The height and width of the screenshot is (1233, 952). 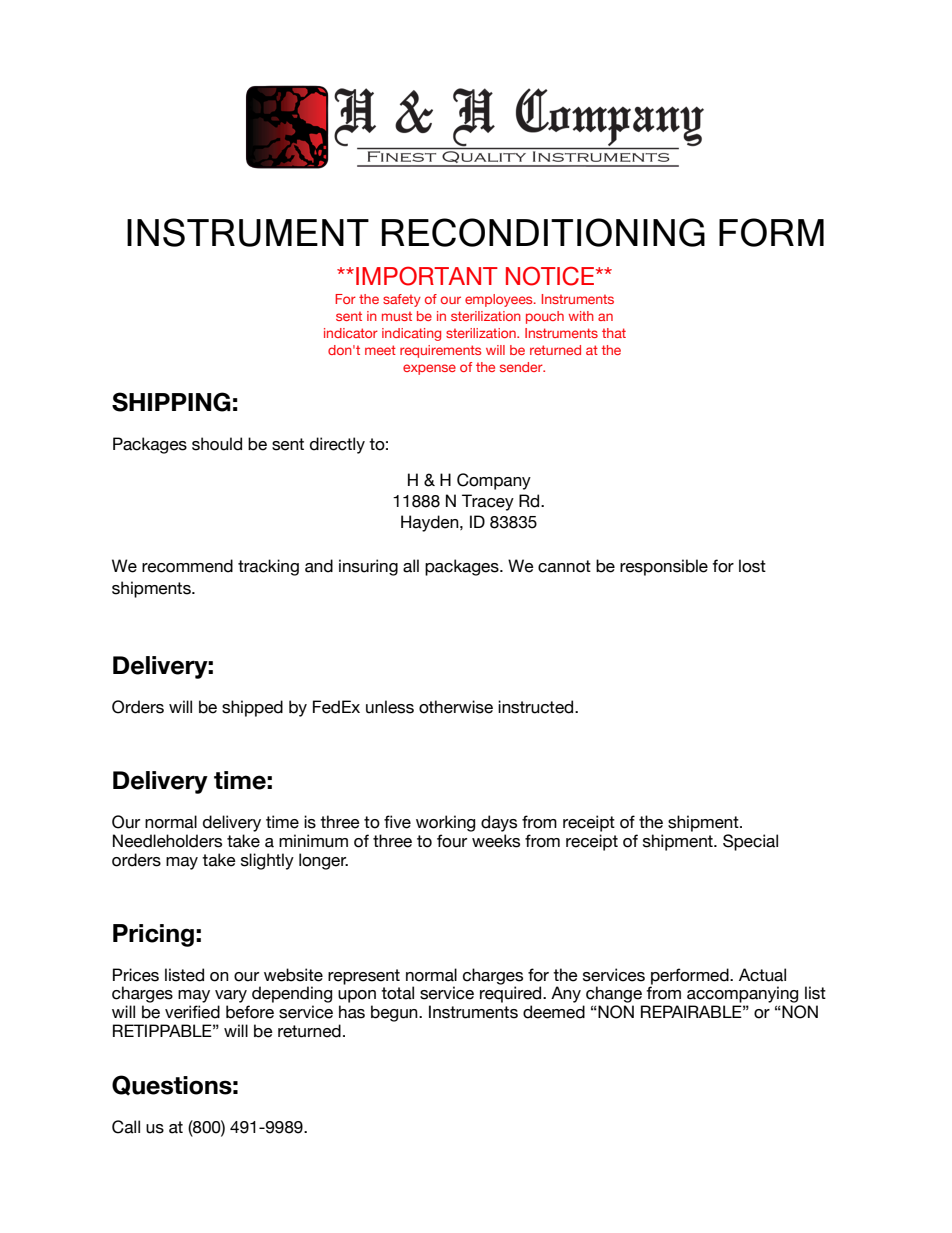 I want to click on Special, so click(x=750, y=842).
